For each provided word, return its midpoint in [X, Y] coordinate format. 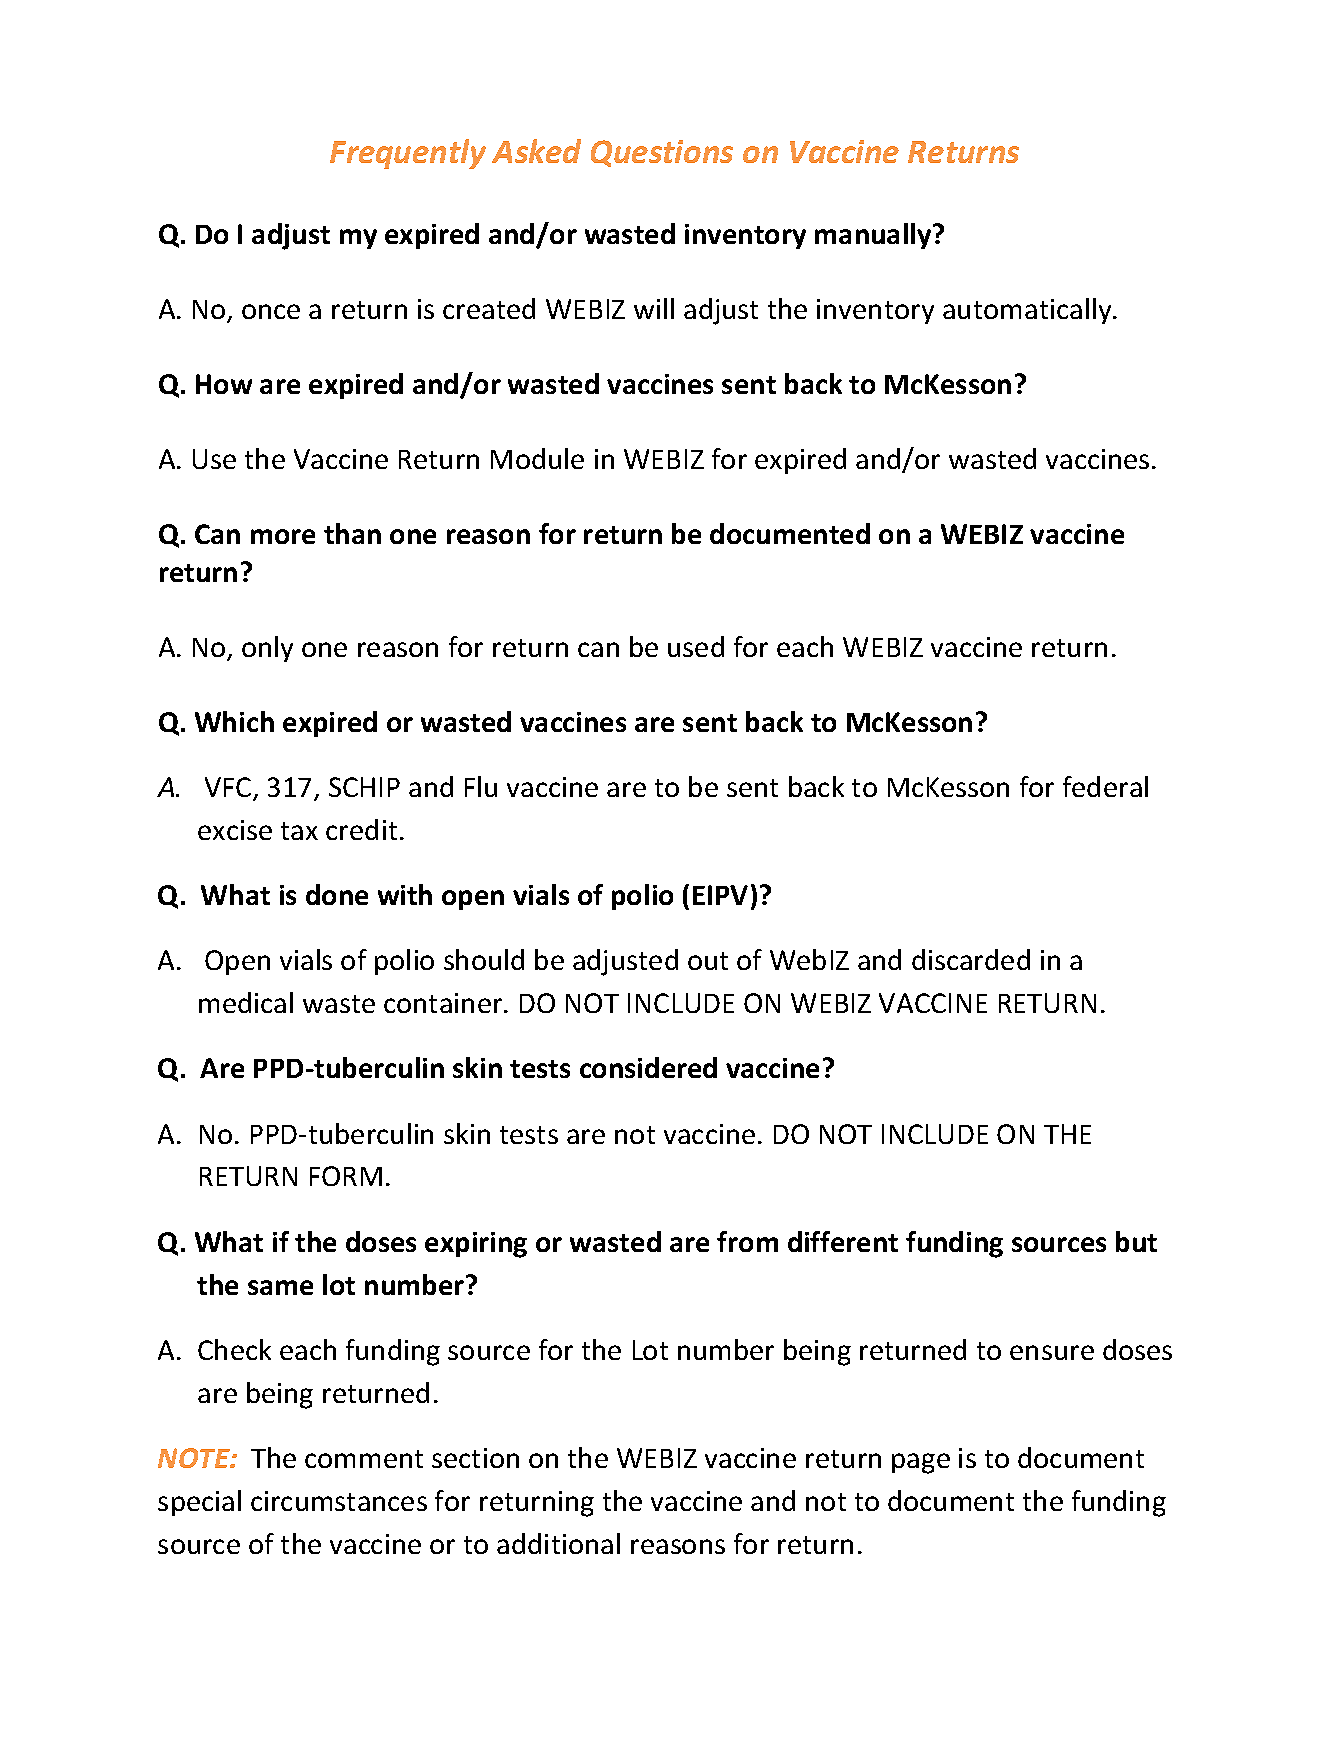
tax [299, 831]
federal [1105, 786]
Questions [662, 153]
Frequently [408, 154]
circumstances [339, 1501]
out [708, 961]
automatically [1028, 311]
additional [558, 1543]
